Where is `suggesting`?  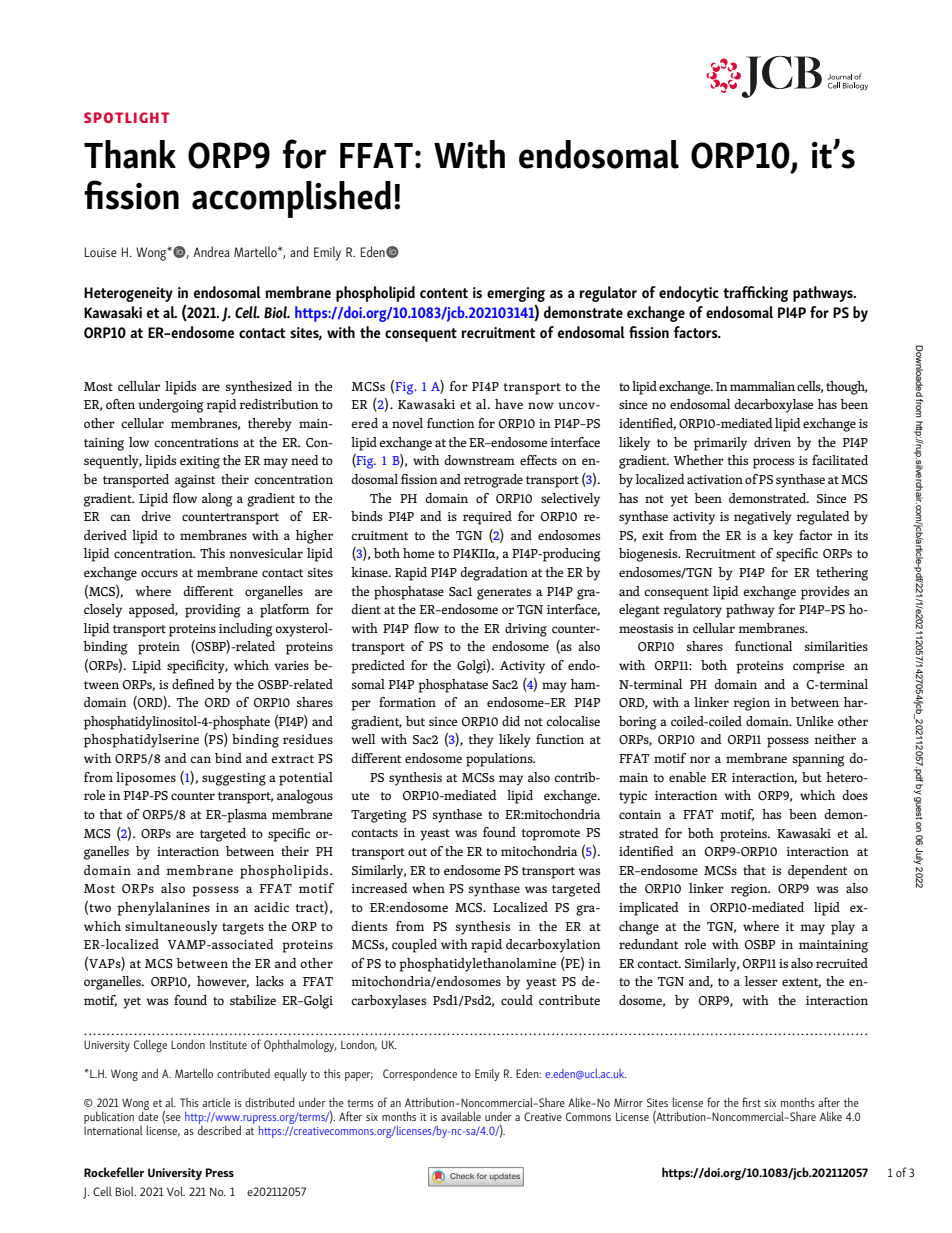 suggesting is located at coordinates (234, 779).
